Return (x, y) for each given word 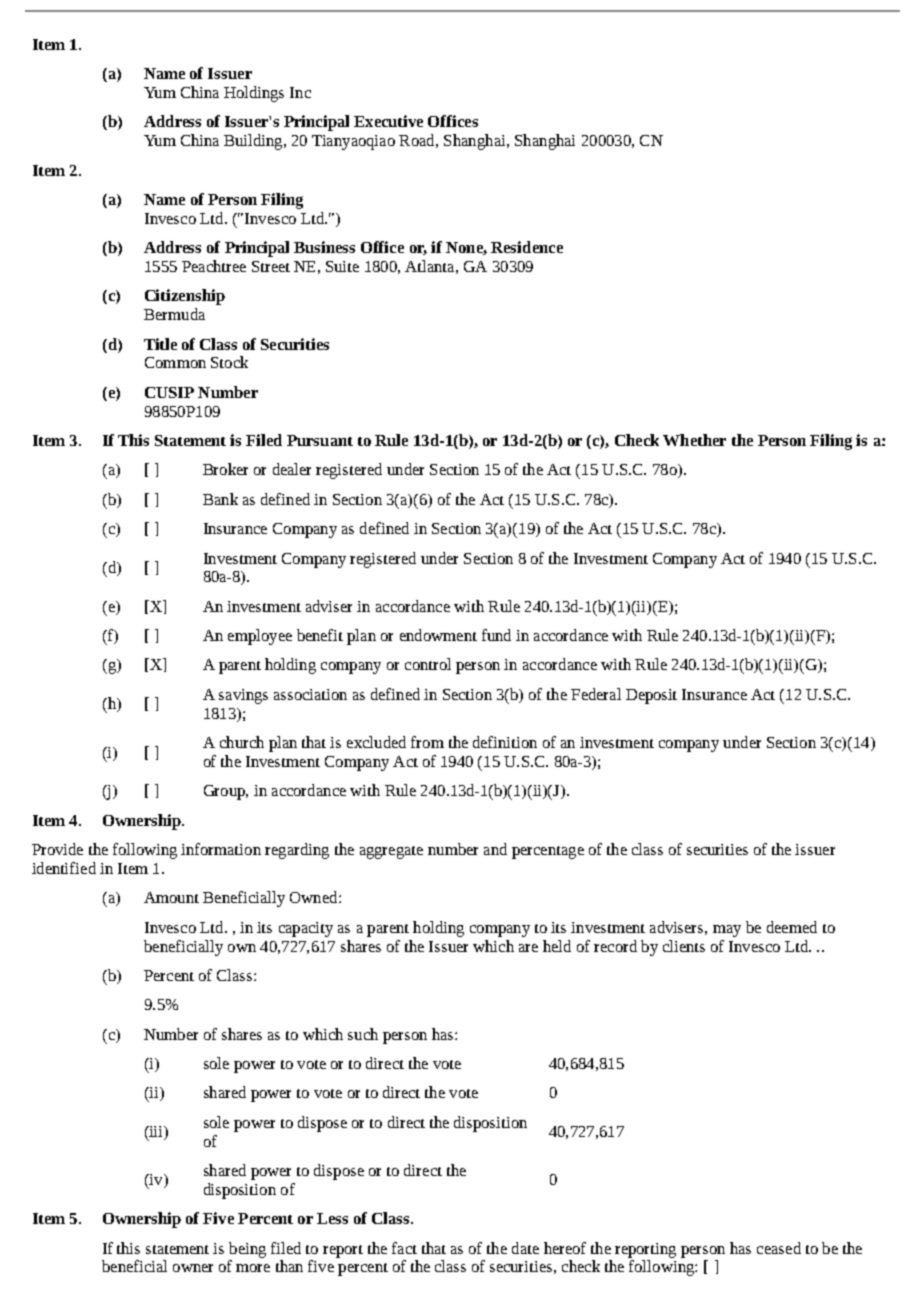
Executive (388, 121)
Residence (527, 247)
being (247, 1250)
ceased (779, 1248)
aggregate (391, 852)
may (727, 931)
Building (254, 142)
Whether (694, 440)
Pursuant (320, 440)
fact (404, 1248)
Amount (171, 897)
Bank (220, 499)
